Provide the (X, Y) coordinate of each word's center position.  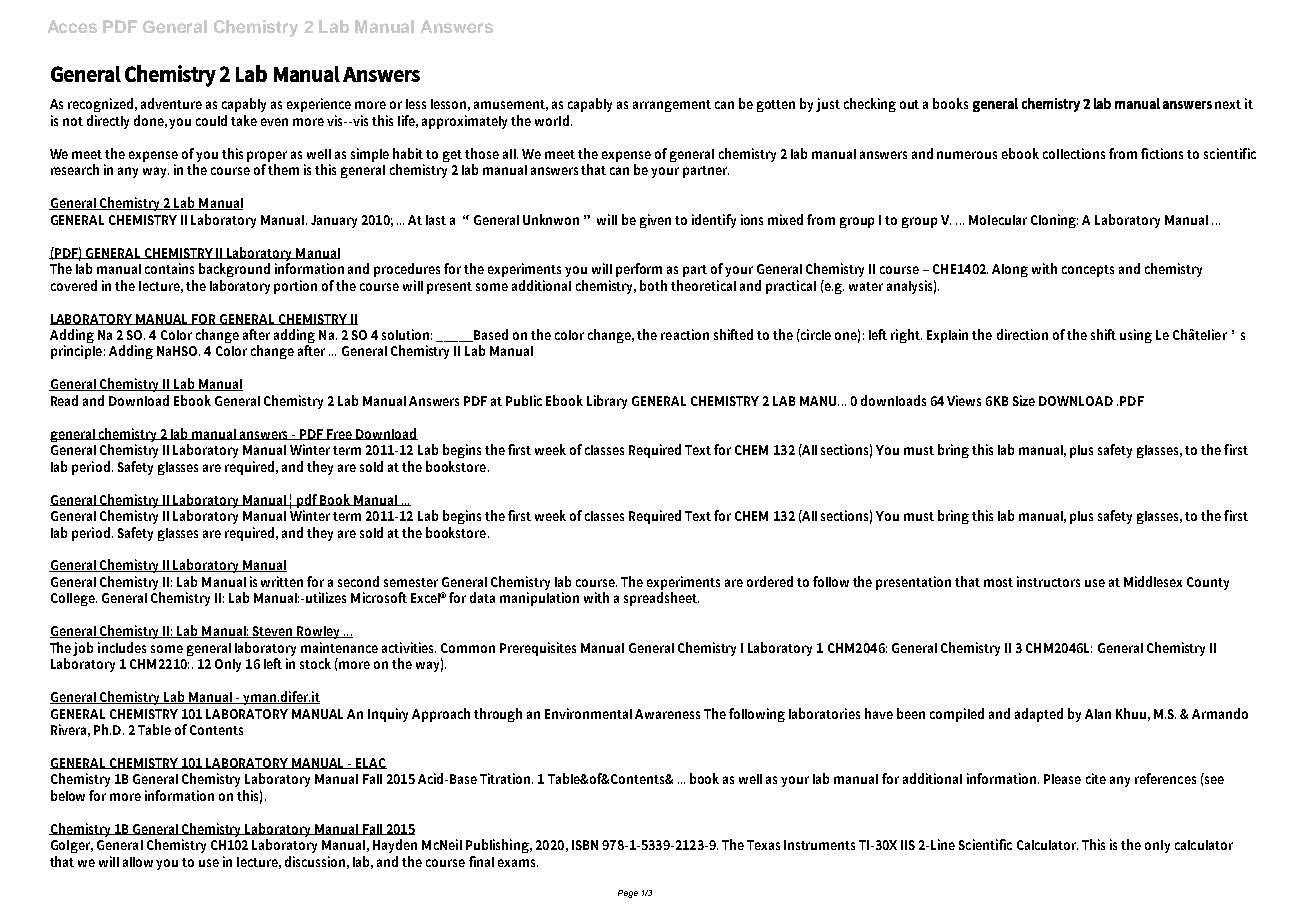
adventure (171, 103)
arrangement (672, 106)
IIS (908, 845)
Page (628, 894)
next (1228, 104)
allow (140, 862)
